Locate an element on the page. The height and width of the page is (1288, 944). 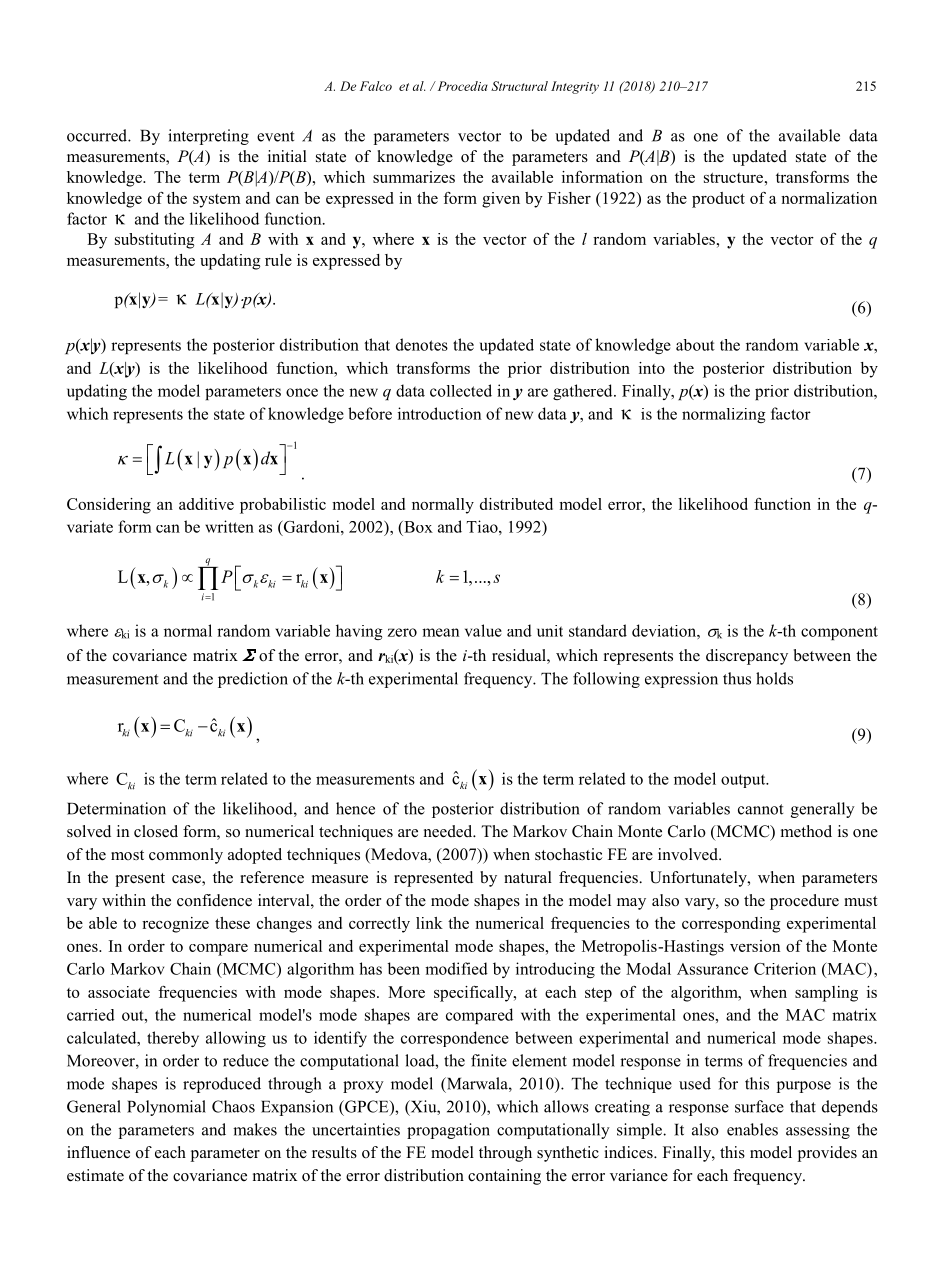
Polynomial is located at coordinates (166, 1108).
